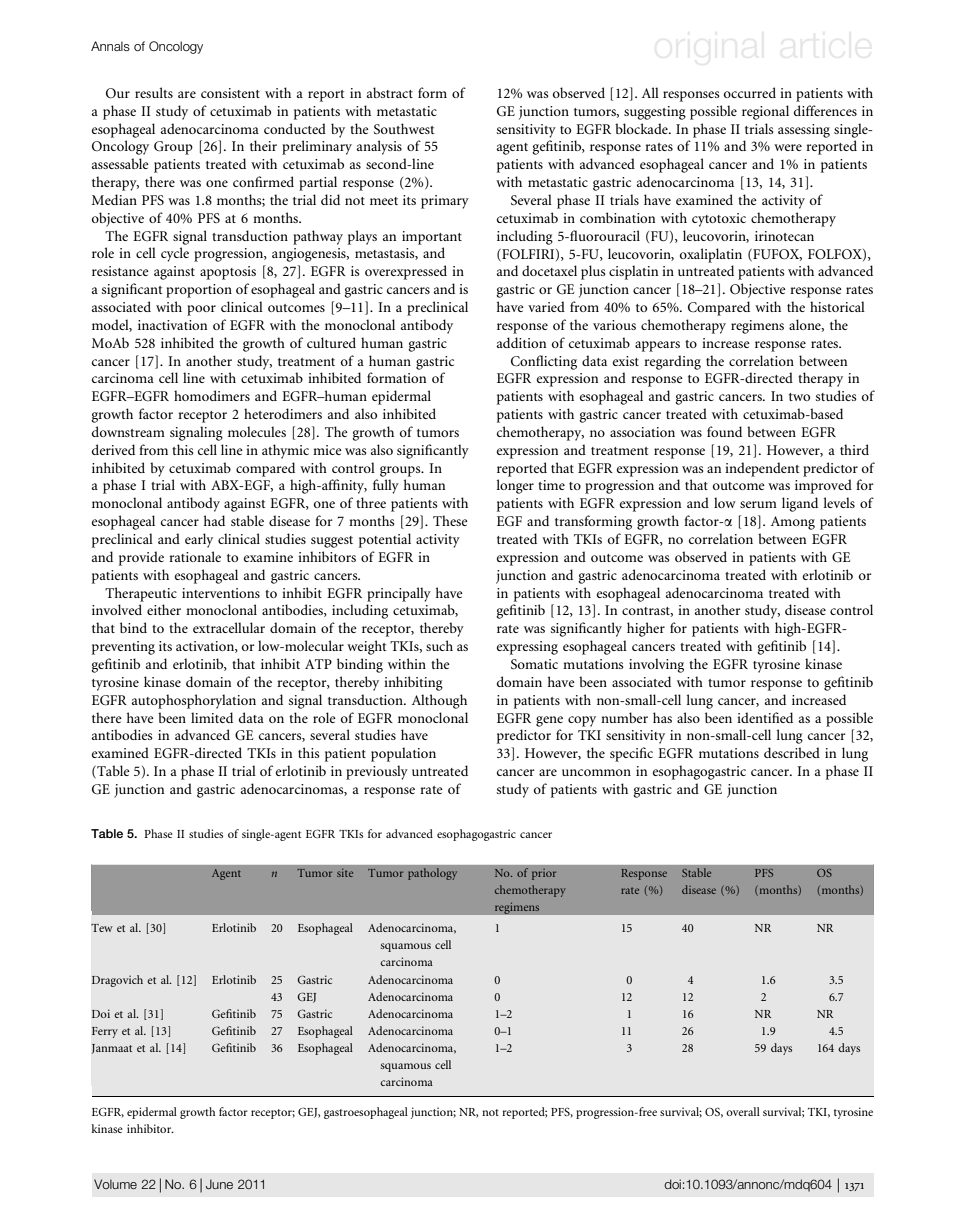 The height and width of the screenshot is (1232, 953). I want to click on overall, so click(743, 1111).
